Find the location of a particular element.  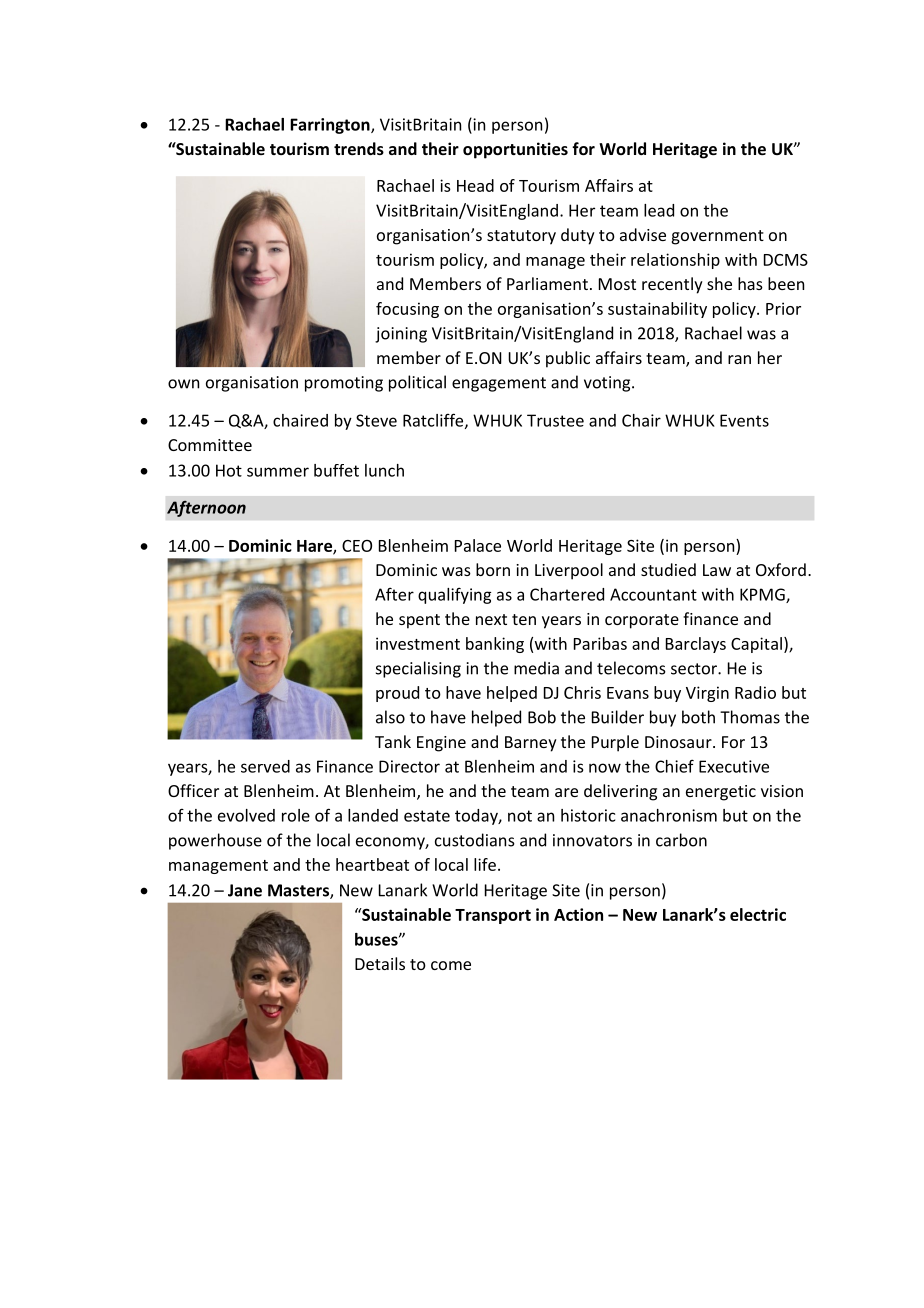

Palace is located at coordinates (478, 545).
